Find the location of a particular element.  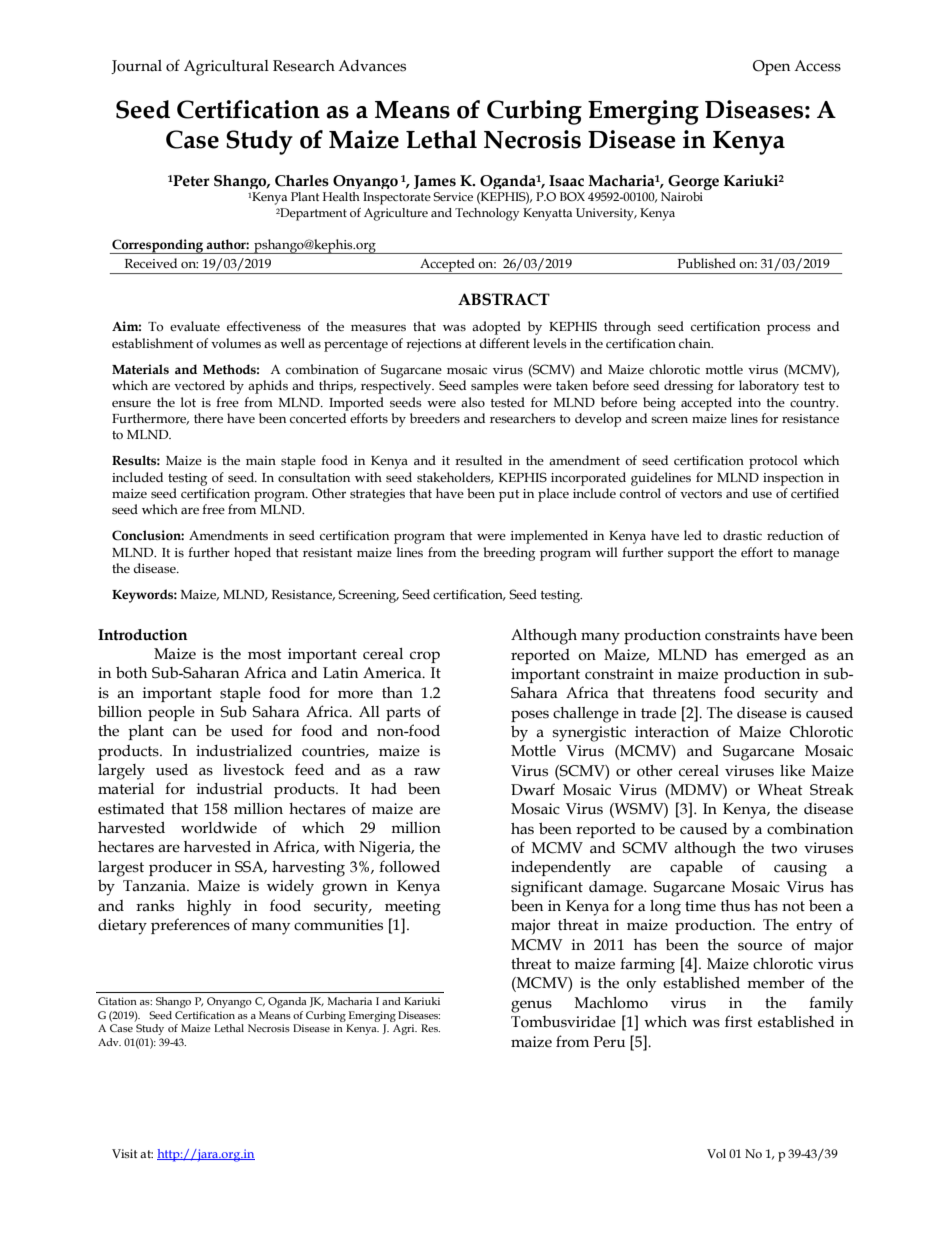

raw is located at coordinates (427, 771).
